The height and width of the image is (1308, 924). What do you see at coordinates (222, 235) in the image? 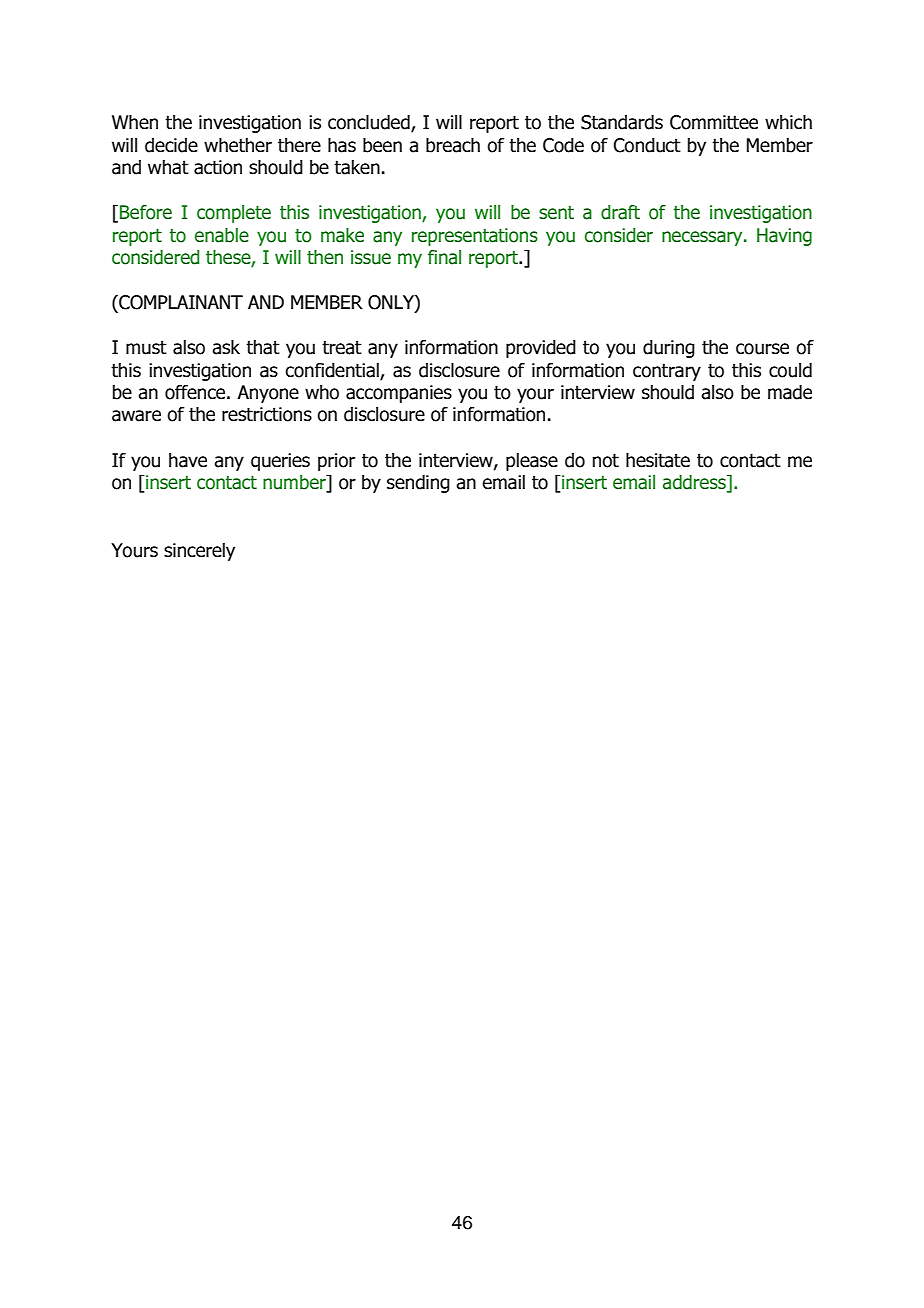
I see `enable` at bounding box center [222, 235].
